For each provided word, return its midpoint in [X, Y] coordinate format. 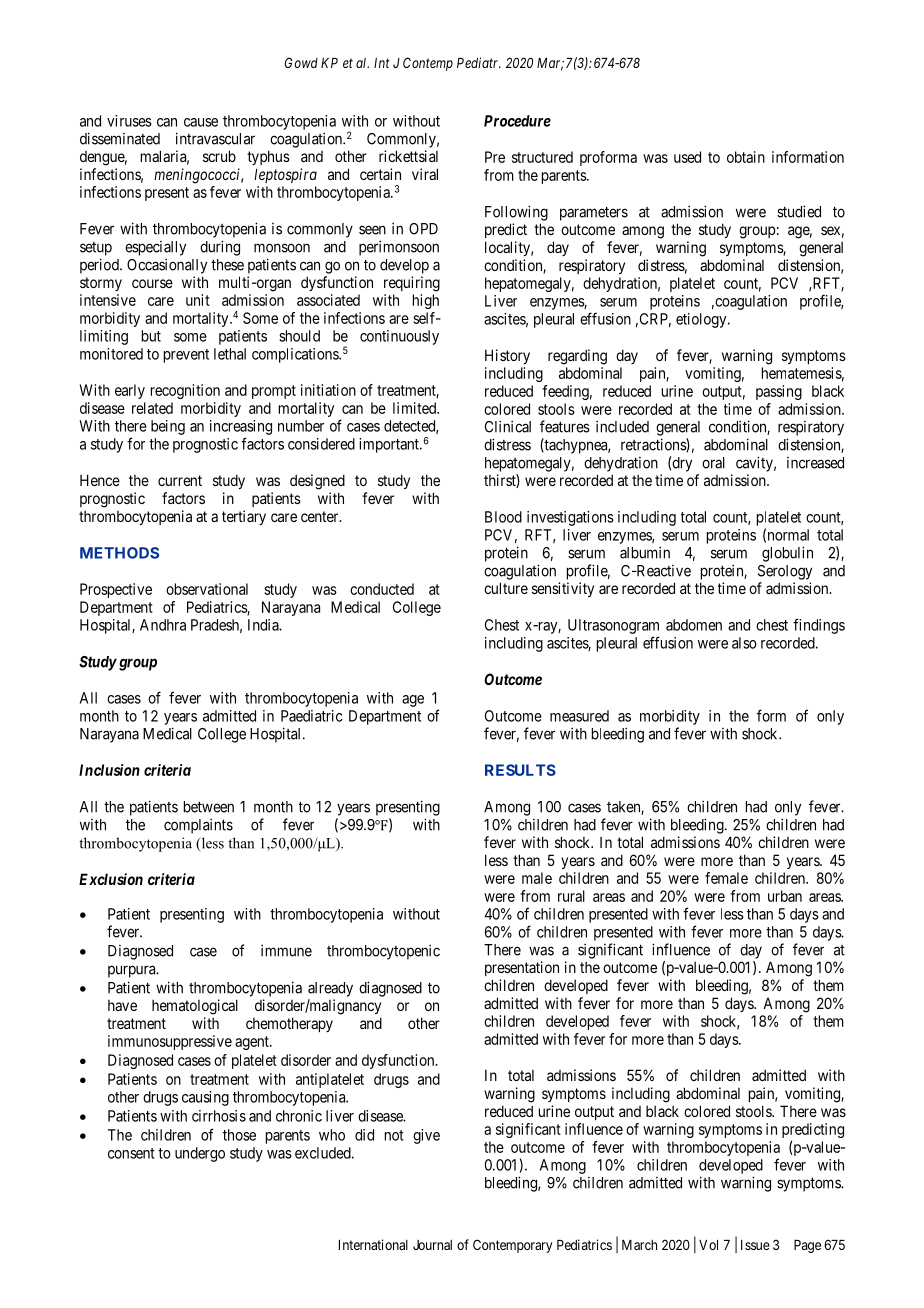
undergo [200, 1154]
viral [425, 174]
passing [779, 392]
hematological [195, 1007]
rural [571, 896]
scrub [219, 156]
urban [785, 896]
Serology [785, 572]
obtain [746, 157]
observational [207, 589]
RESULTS [520, 770]
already [330, 989]
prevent [186, 356]
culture [506, 588]
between [209, 807]
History [507, 356]
